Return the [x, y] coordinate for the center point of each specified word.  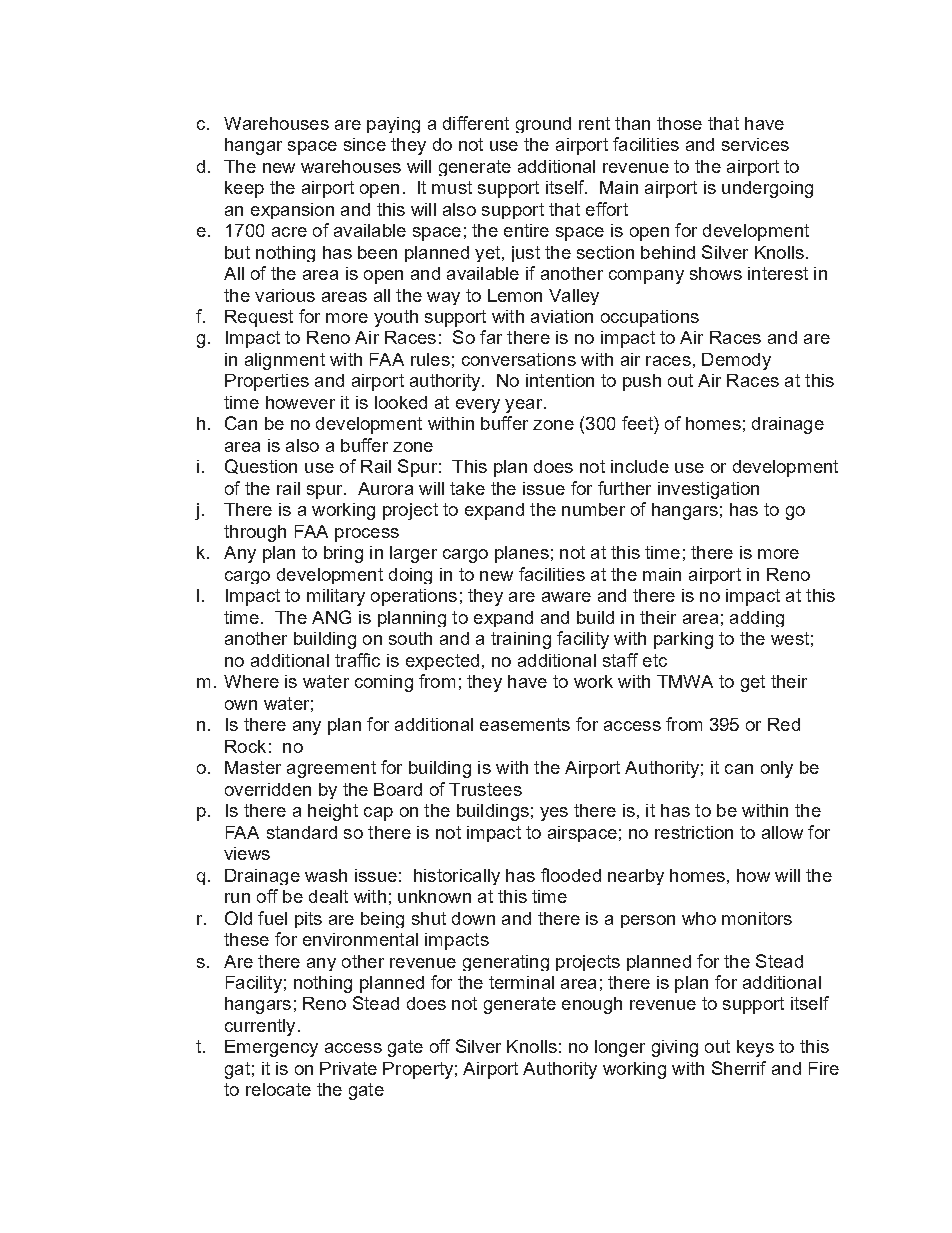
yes [554, 814]
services [755, 144]
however [300, 402]
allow [782, 832]
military [336, 597]
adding [757, 619]
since [365, 144]
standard [302, 832]
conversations [519, 359]
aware [566, 597]
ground [543, 125]
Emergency [271, 1048]
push [642, 382]
